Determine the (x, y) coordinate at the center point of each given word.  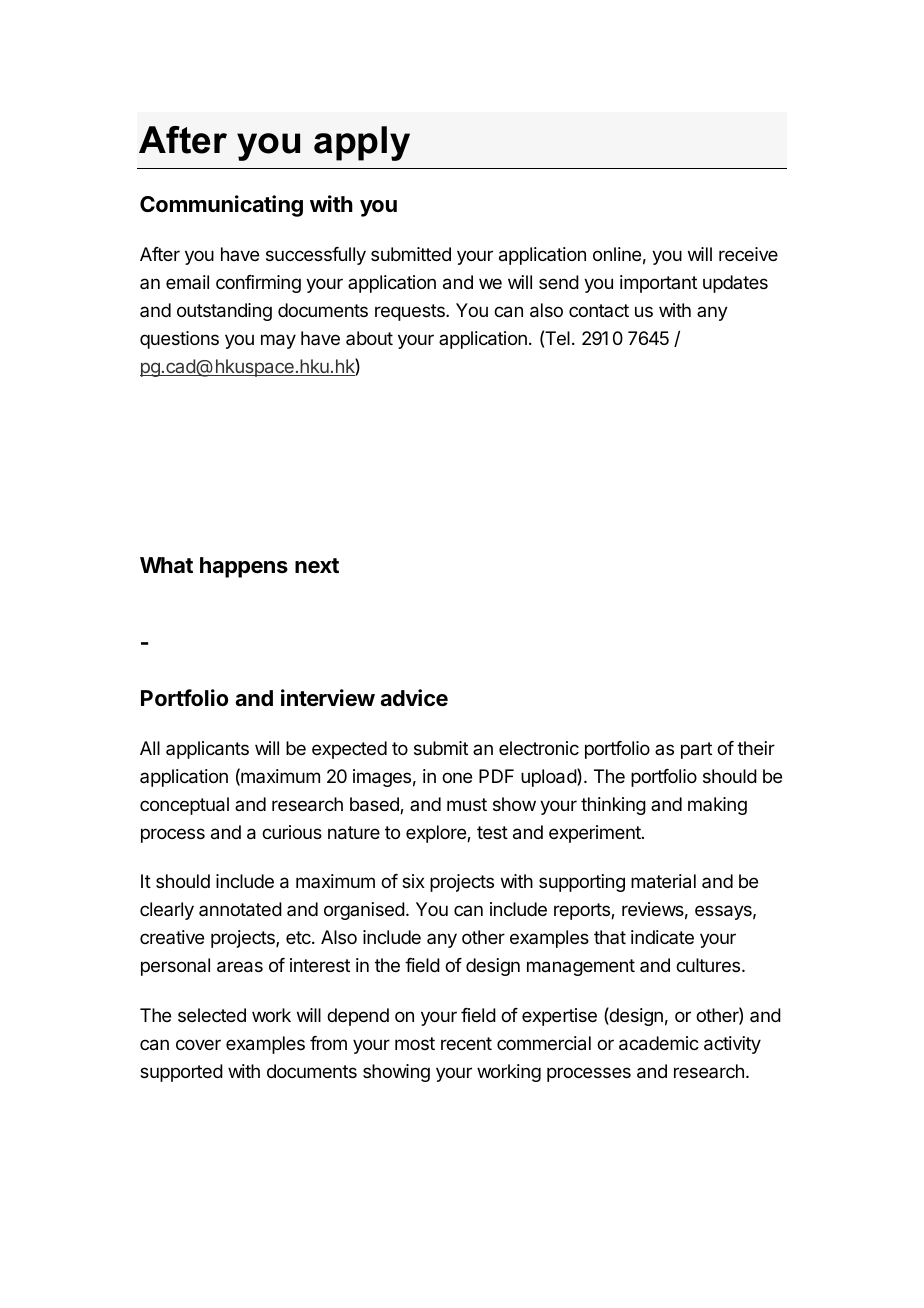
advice (414, 698)
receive (748, 254)
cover (198, 1044)
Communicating (221, 206)
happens (244, 567)
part (696, 750)
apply (362, 143)
